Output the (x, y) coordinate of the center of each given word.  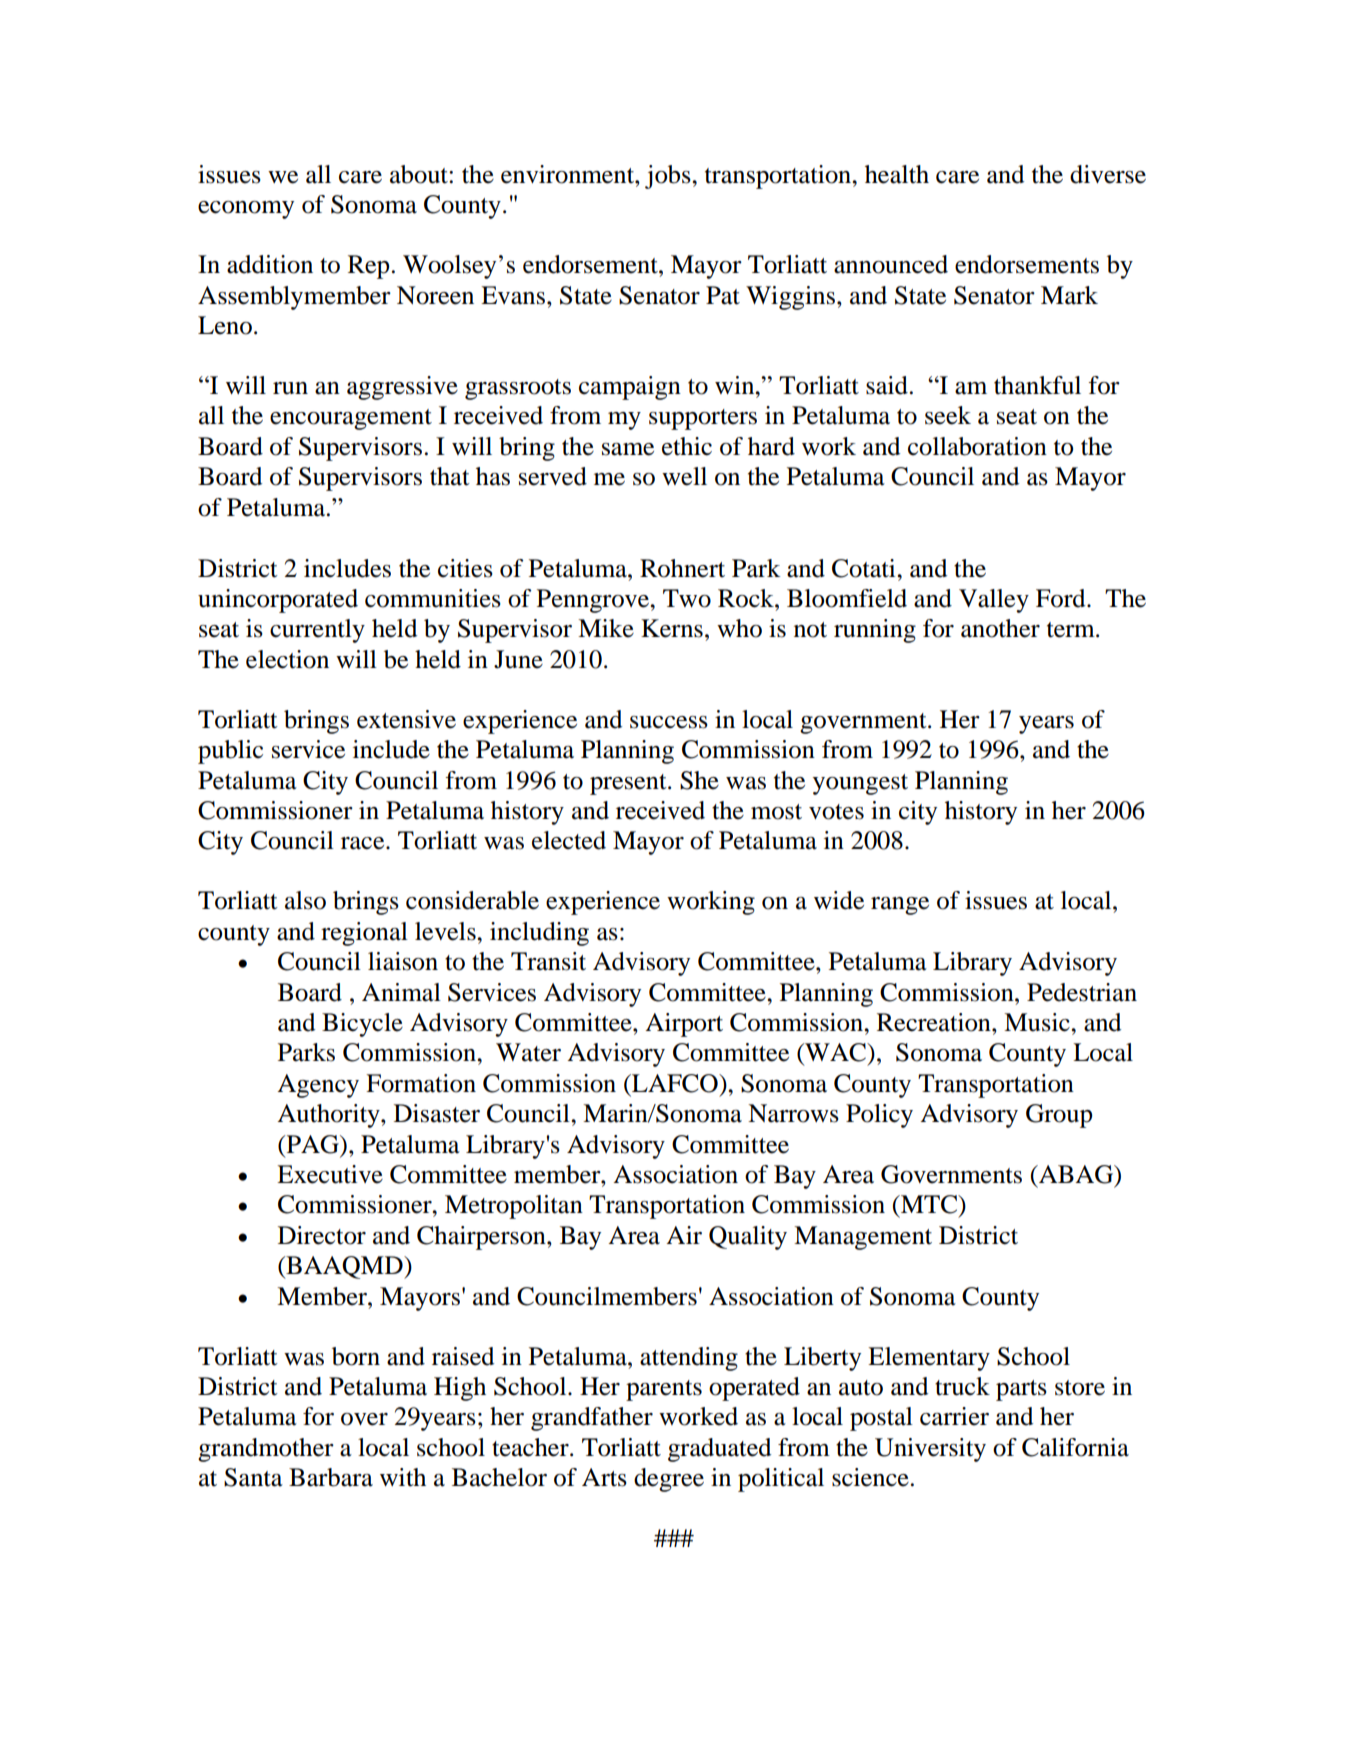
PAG (312, 1144)
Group (1059, 1116)
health (897, 174)
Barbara (331, 1477)
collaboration (977, 446)
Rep (368, 267)
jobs (669, 177)
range (900, 906)
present (629, 784)
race (364, 843)
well (684, 476)
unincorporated (278, 601)
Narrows (793, 1113)
